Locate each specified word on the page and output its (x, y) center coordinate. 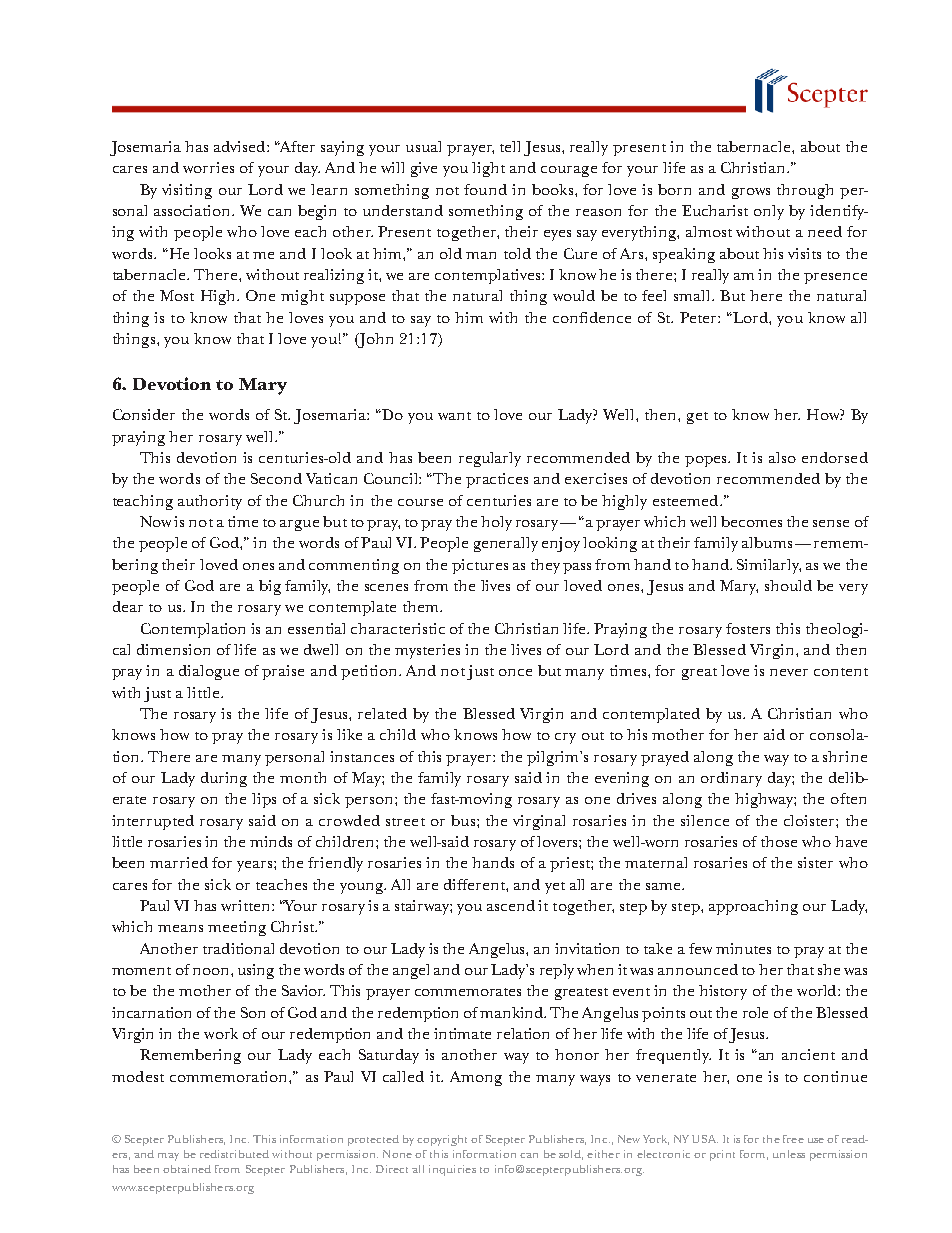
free (793, 1139)
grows (751, 193)
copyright (442, 1140)
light (488, 169)
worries (208, 167)
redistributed (234, 1154)
